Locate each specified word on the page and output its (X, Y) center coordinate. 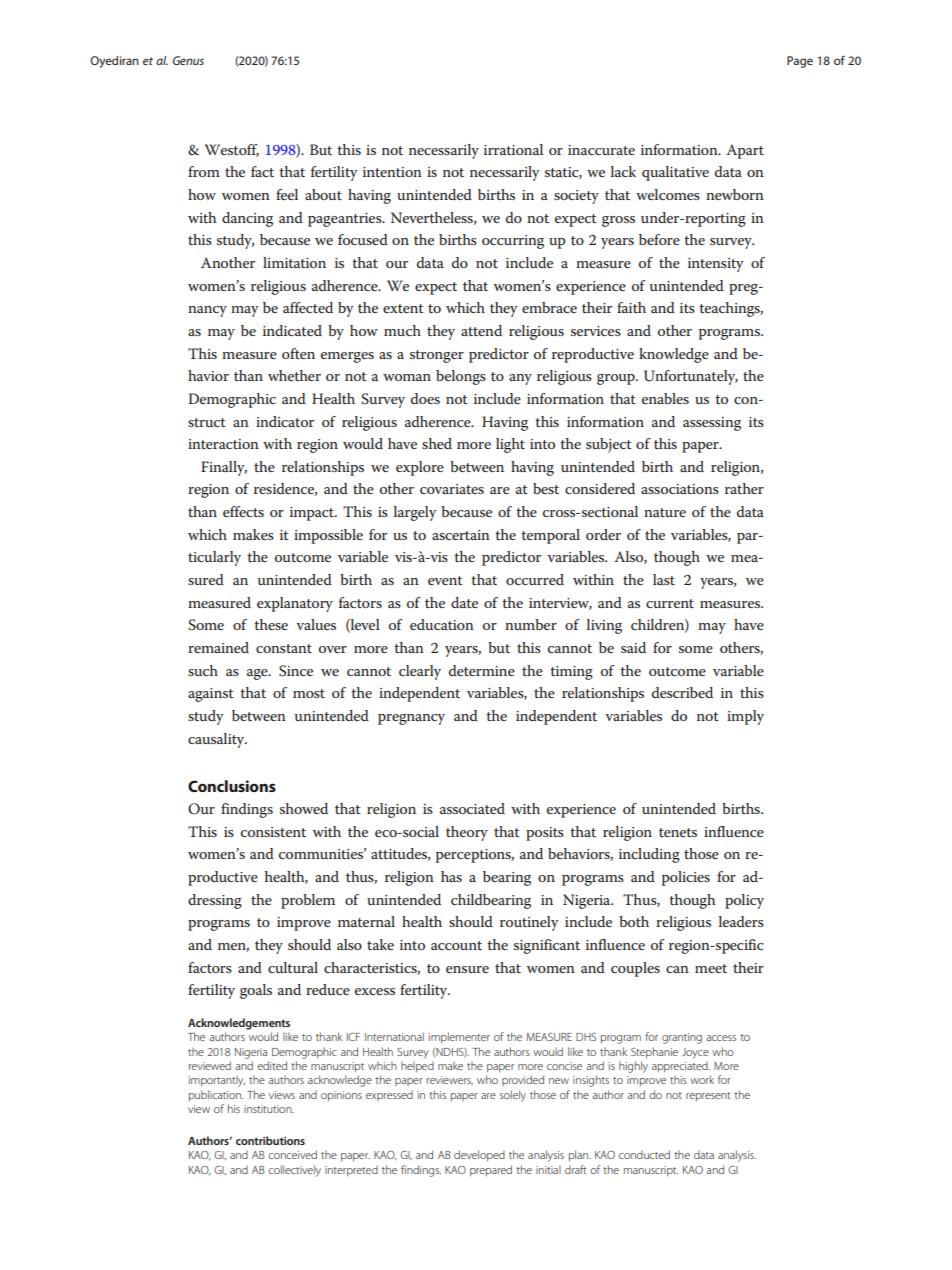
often (298, 353)
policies (686, 878)
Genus (188, 60)
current (670, 603)
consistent (273, 832)
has (451, 876)
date (464, 602)
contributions (270, 1140)
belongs (461, 377)
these (271, 624)
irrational (513, 149)
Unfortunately (691, 377)
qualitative (675, 173)
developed (479, 1156)
